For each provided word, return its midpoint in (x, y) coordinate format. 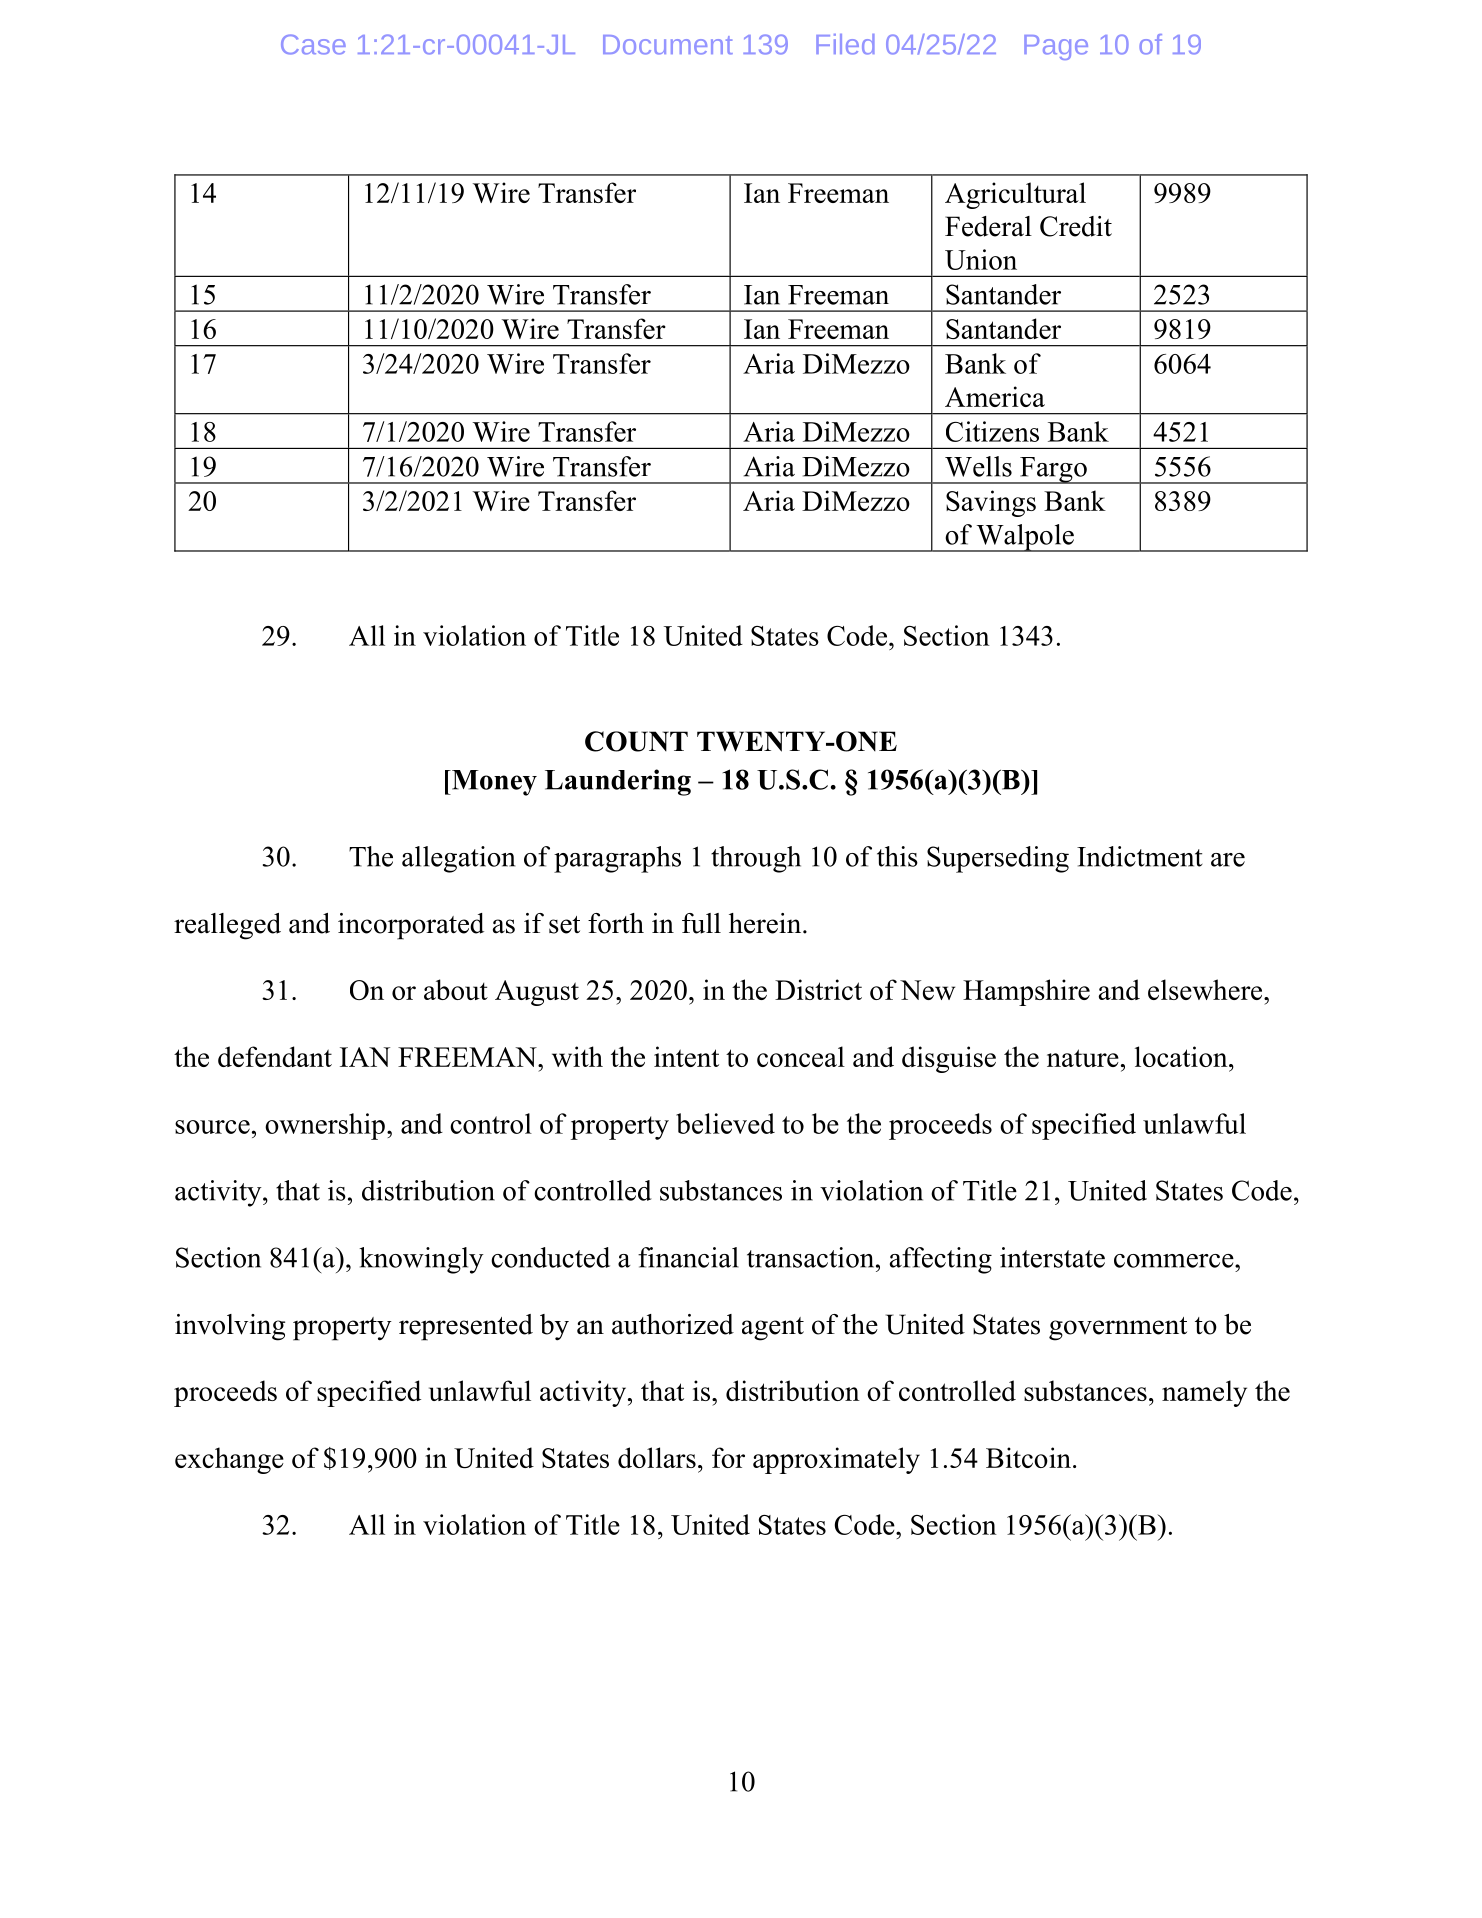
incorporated (411, 926)
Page (1056, 47)
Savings (991, 503)
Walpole (1025, 538)
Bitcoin (1028, 1457)
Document (668, 45)
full (701, 923)
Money (493, 783)
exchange (229, 1460)
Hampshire (1026, 992)
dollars (657, 1457)
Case (313, 44)
